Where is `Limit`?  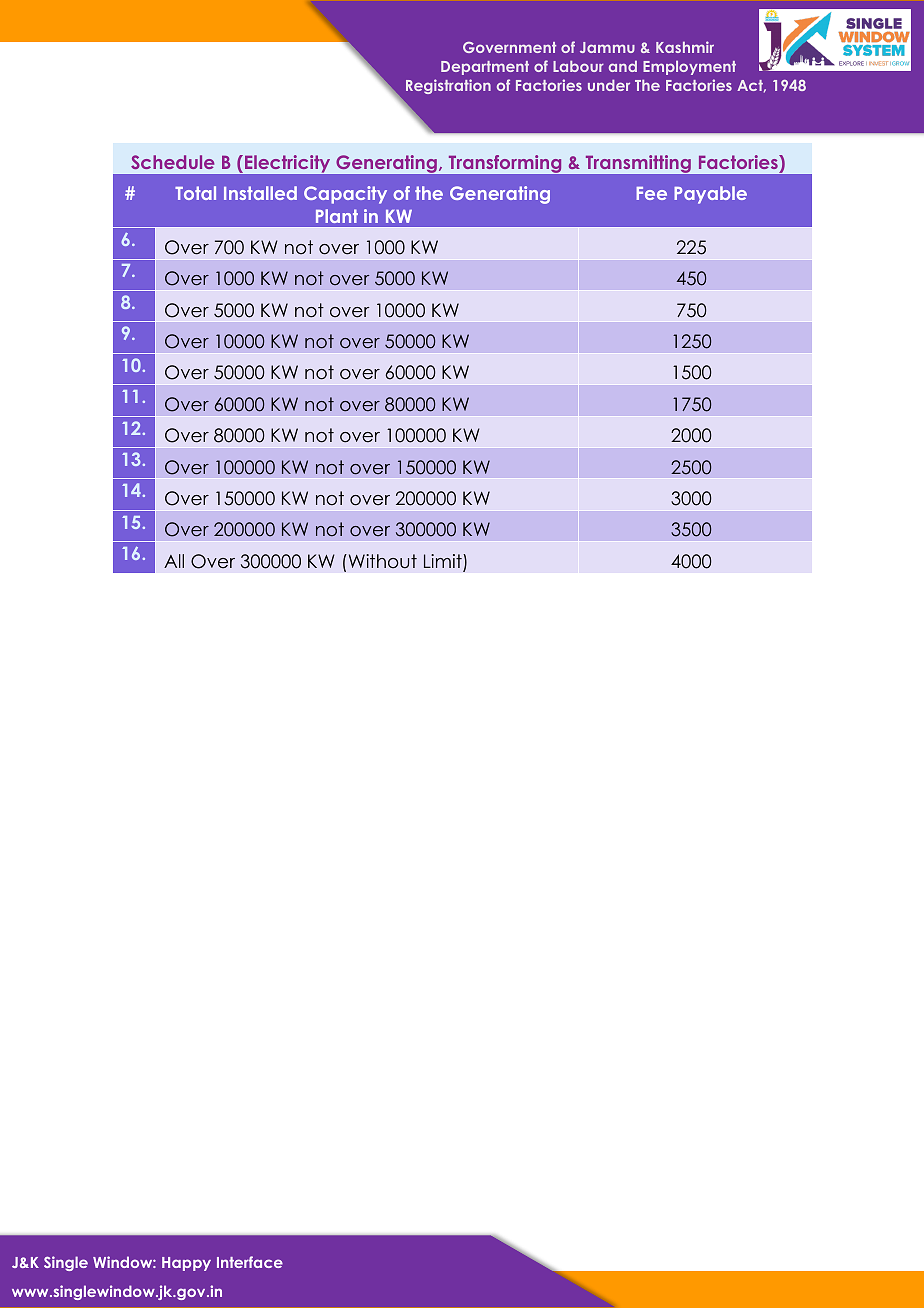
Limit is located at coordinates (444, 562).
